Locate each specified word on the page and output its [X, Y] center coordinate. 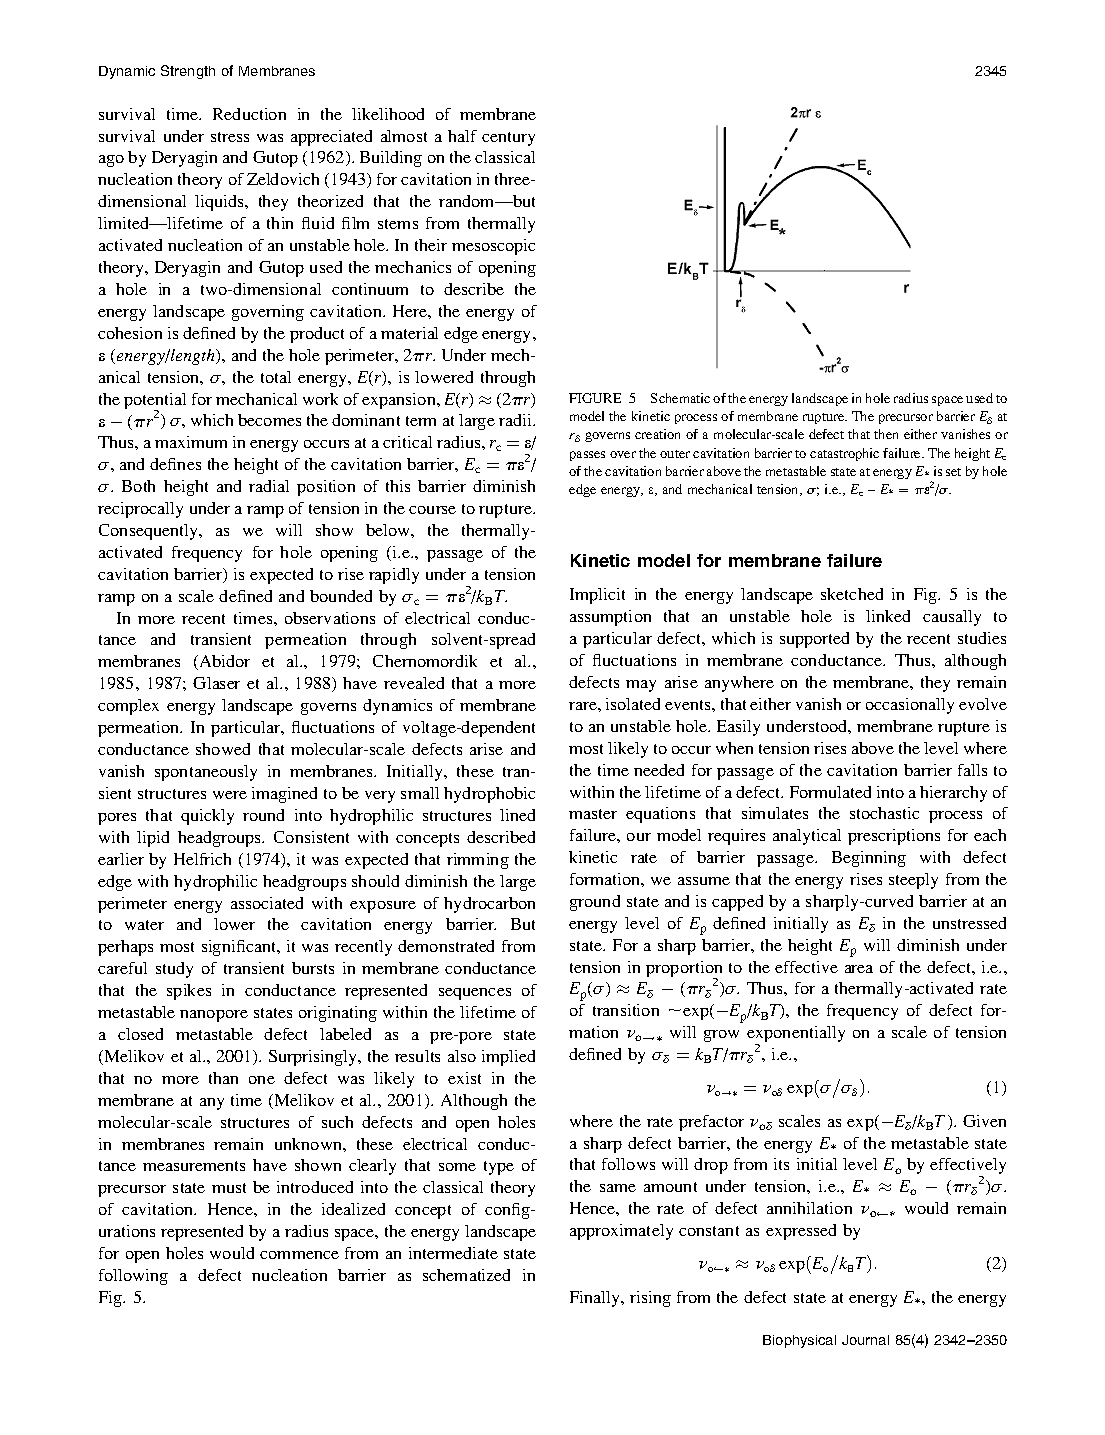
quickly [207, 817]
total [276, 377]
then [886, 434]
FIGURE [595, 398]
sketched [852, 594]
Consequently [150, 532]
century [508, 139]
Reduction [249, 114]
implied [508, 1058]
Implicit [597, 596]
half [462, 136]
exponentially [796, 1035]
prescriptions [894, 837]
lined [517, 815]
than [223, 1078]
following [133, 1277]
